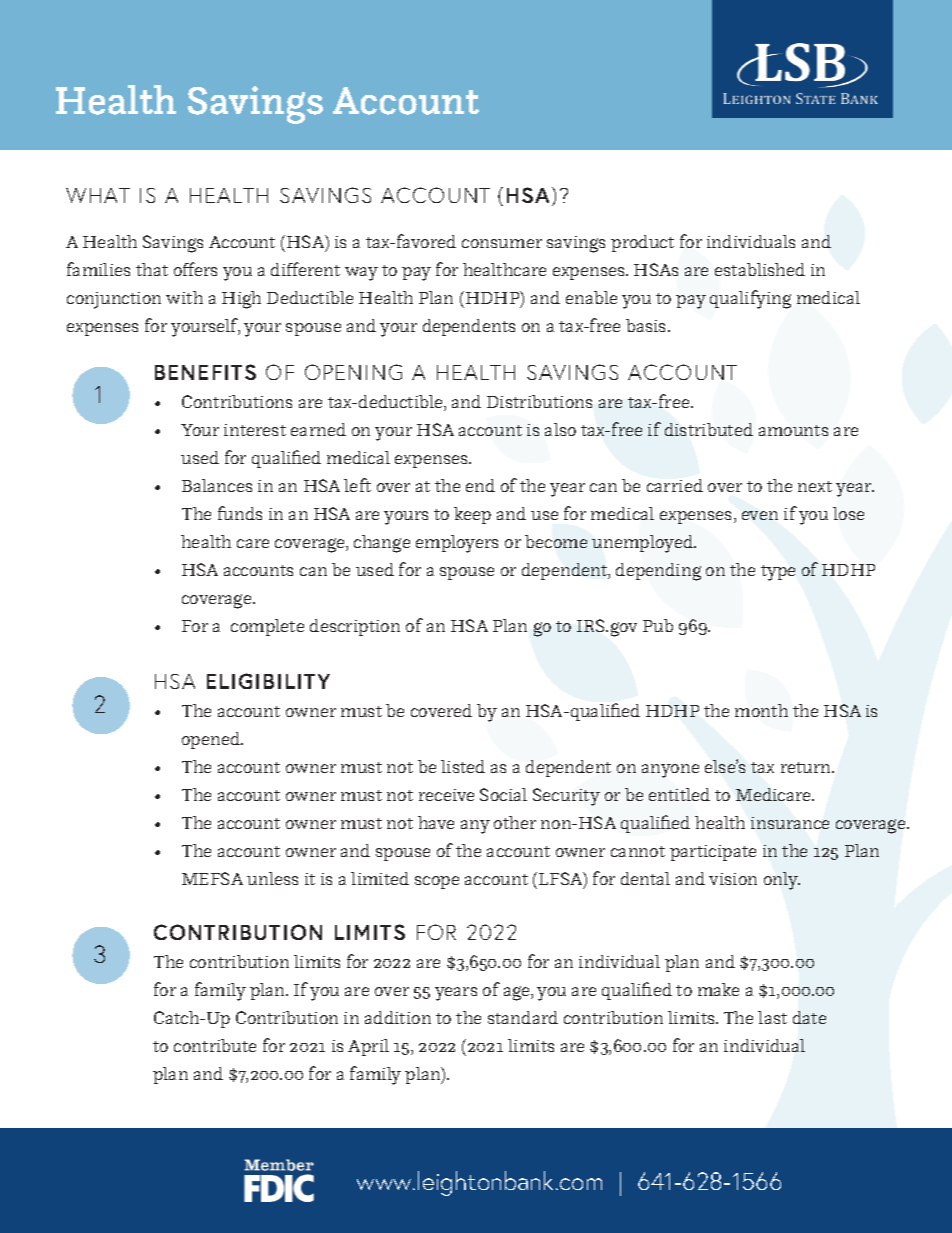  I want to click on standard, so click(523, 1017).
